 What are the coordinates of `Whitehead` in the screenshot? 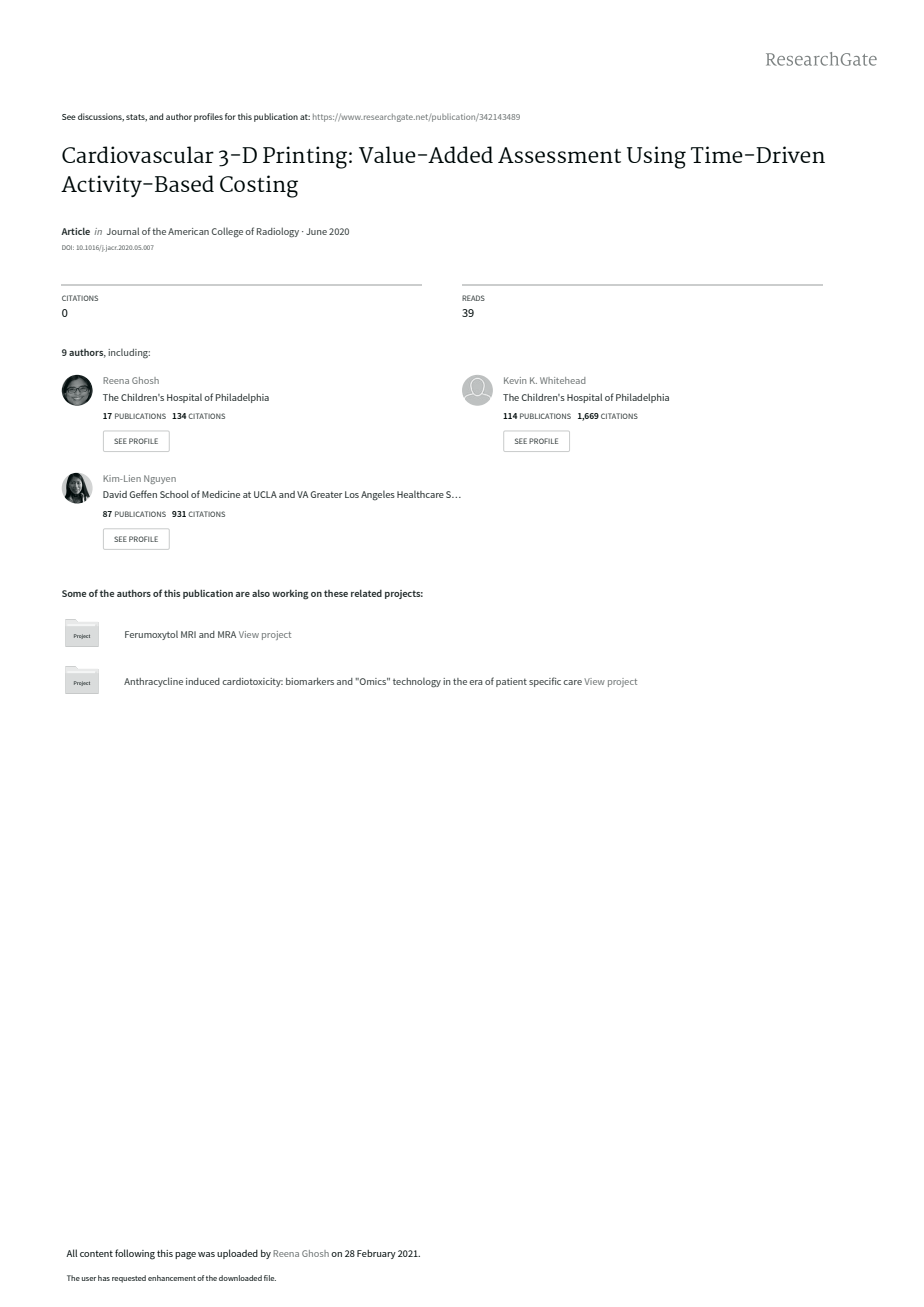 It's located at (563, 380).
